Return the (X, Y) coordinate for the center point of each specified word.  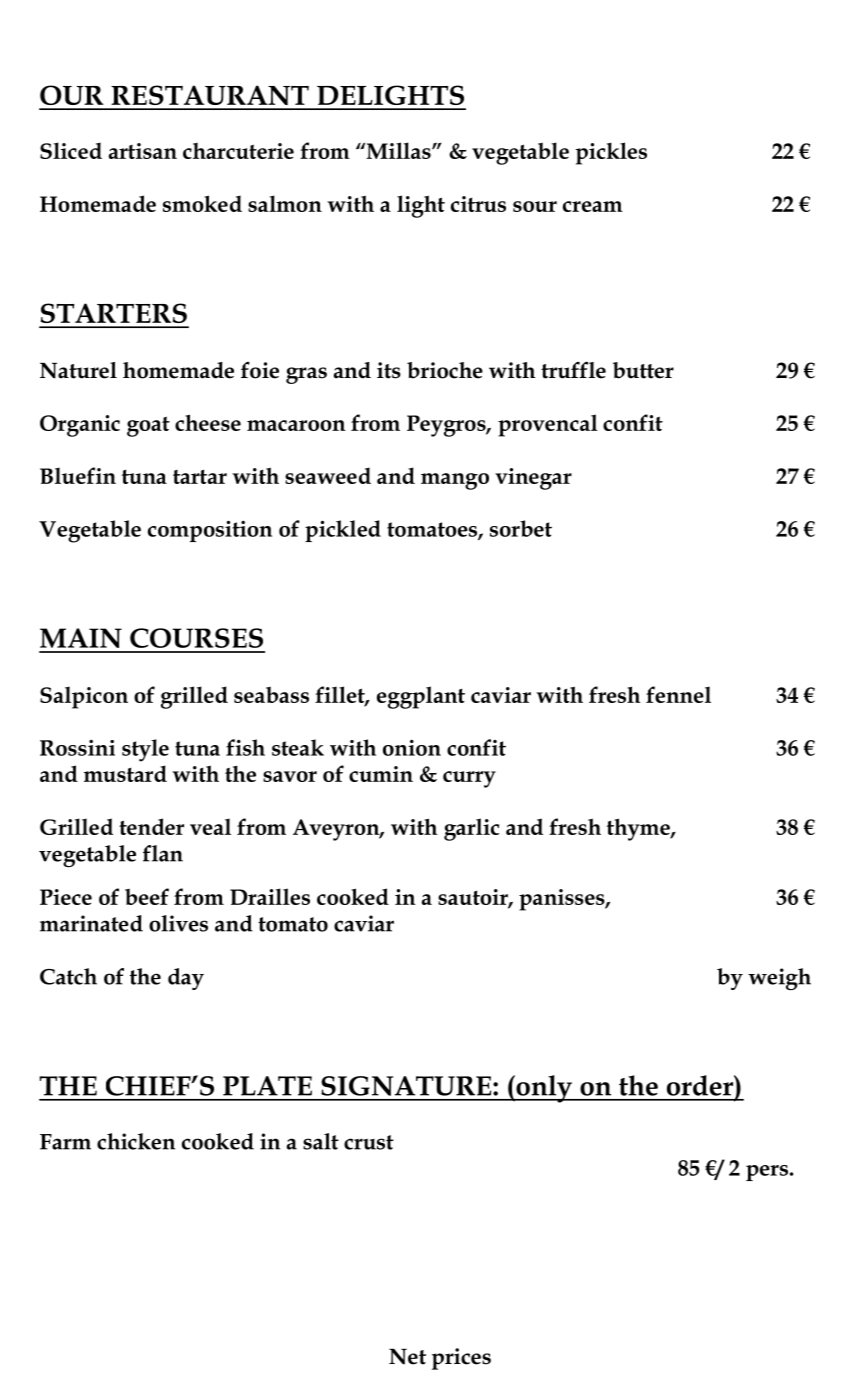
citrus (478, 204)
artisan (143, 151)
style (145, 750)
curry (469, 779)
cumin (381, 774)
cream (593, 206)
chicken (136, 1141)
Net (407, 1356)
